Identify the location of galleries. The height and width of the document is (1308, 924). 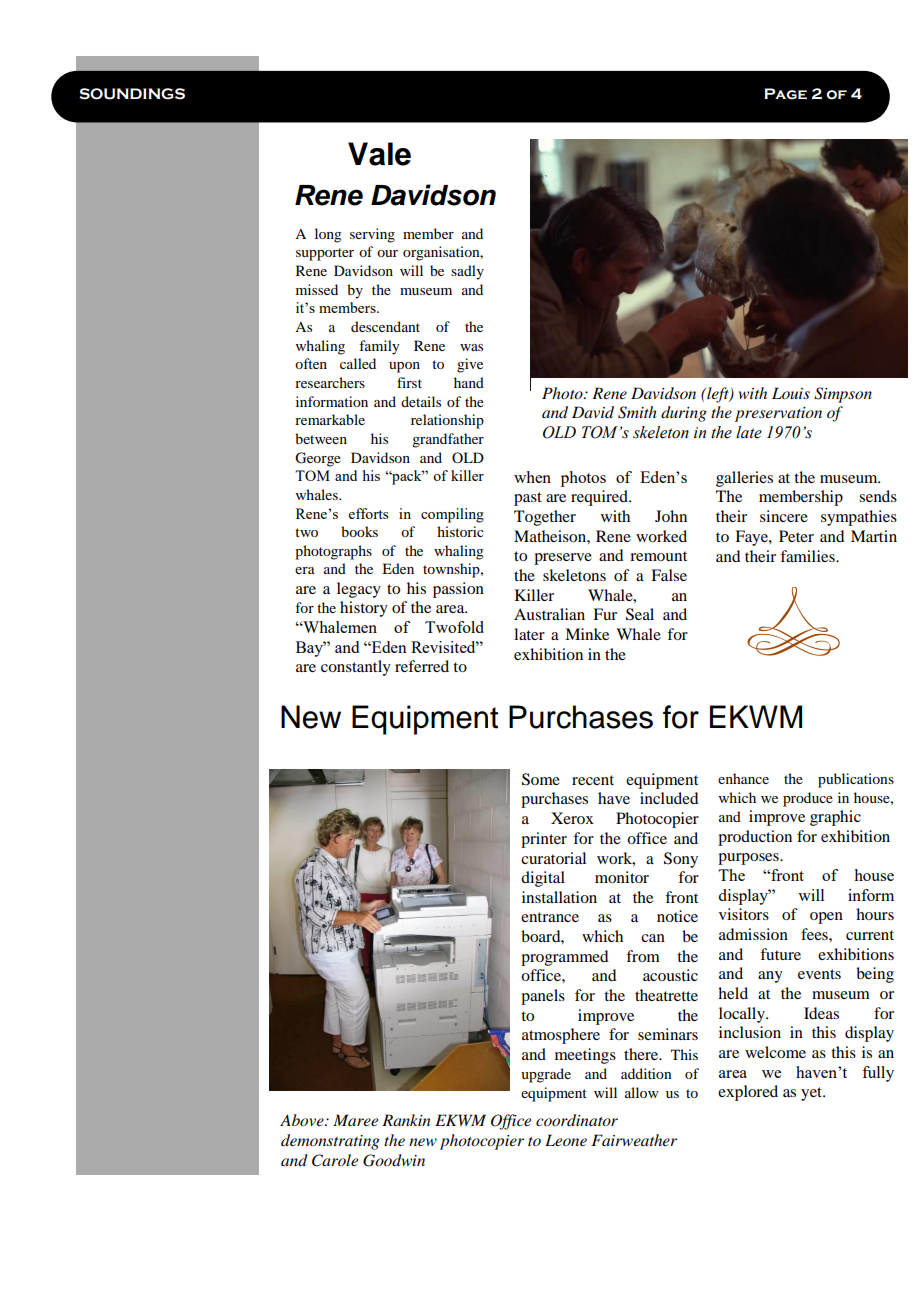
(744, 479).
